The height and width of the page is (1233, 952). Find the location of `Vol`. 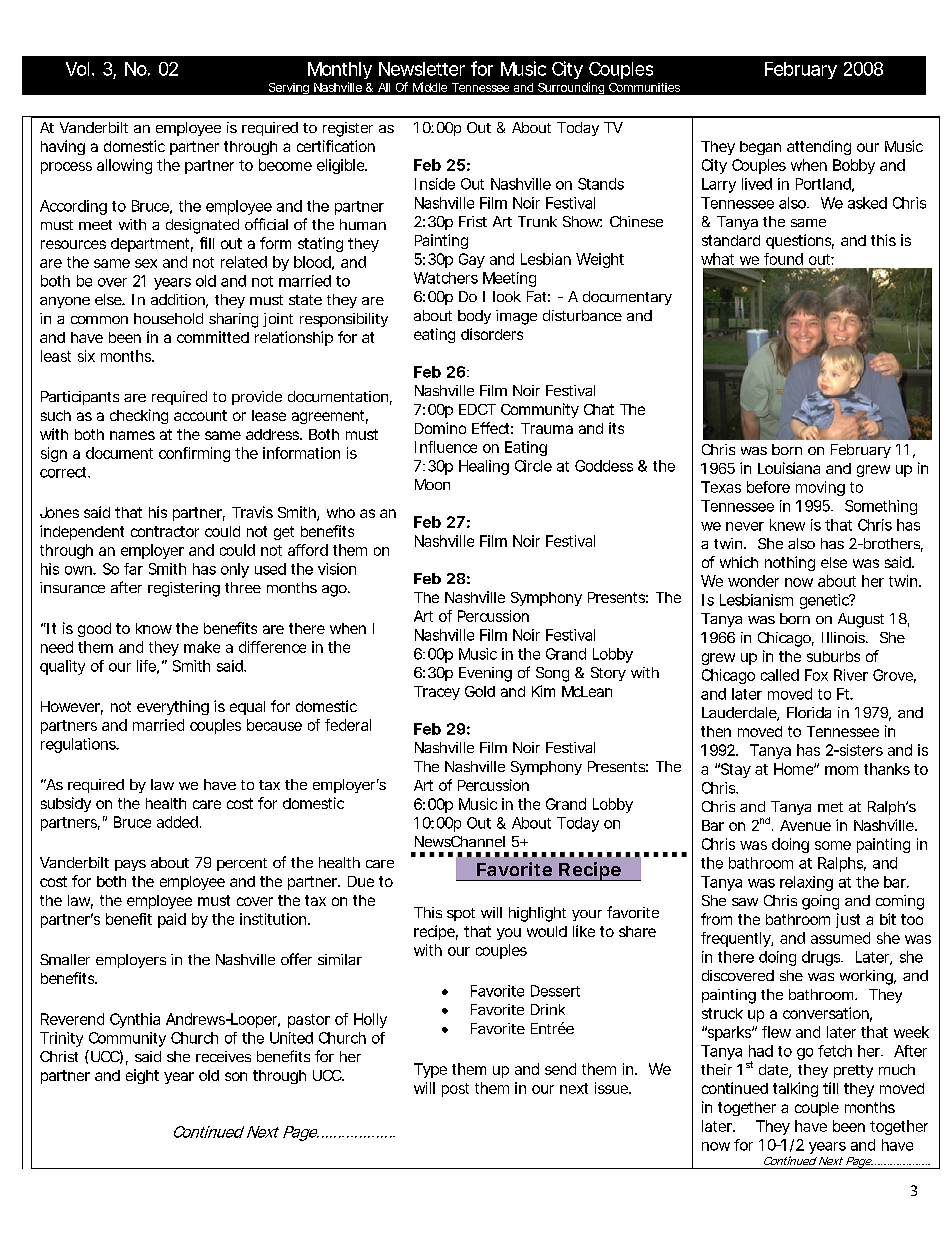

Vol is located at coordinates (77, 69).
